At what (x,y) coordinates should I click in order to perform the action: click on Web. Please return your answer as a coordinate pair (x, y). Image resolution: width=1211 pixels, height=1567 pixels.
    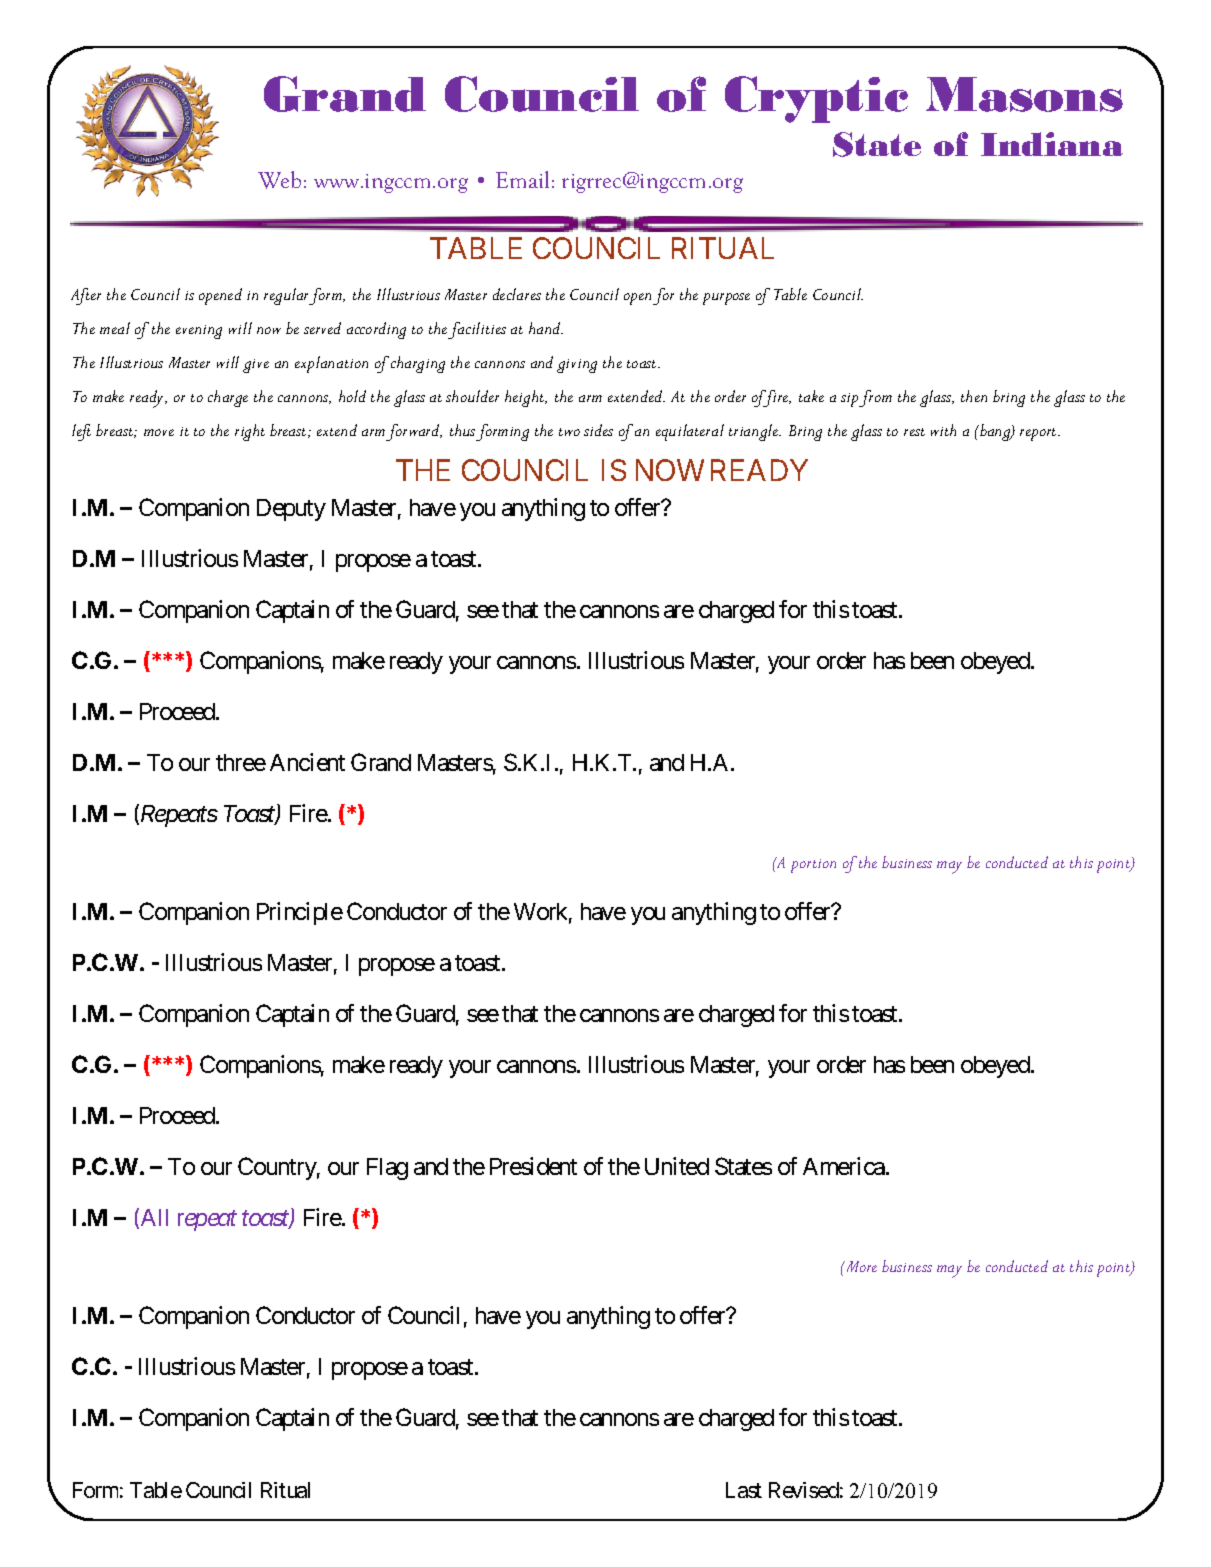
    Looking at the image, I should click on (279, 180).
